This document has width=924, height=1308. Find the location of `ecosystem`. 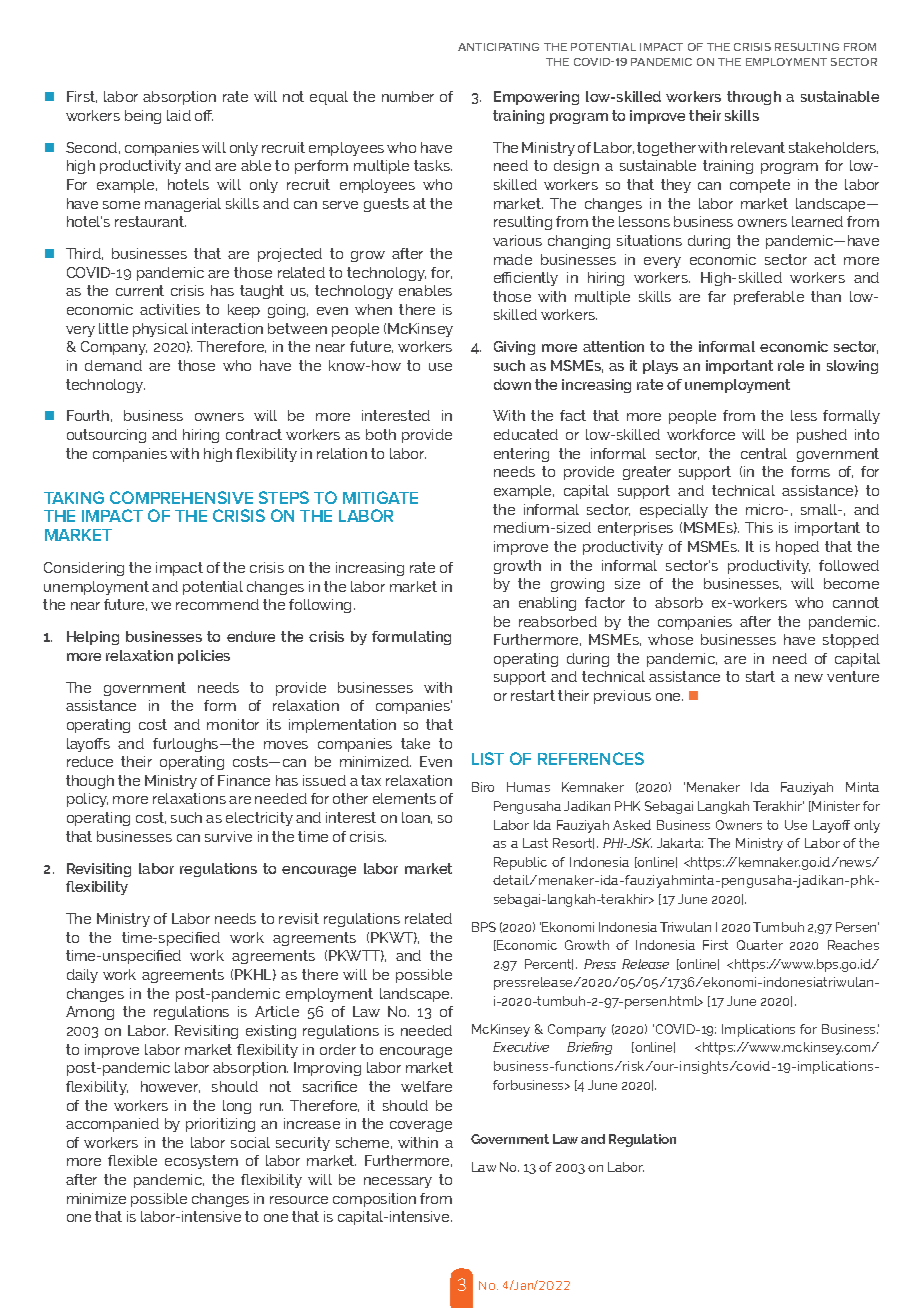

ecosystem is located at coordinates (201, 1162).
